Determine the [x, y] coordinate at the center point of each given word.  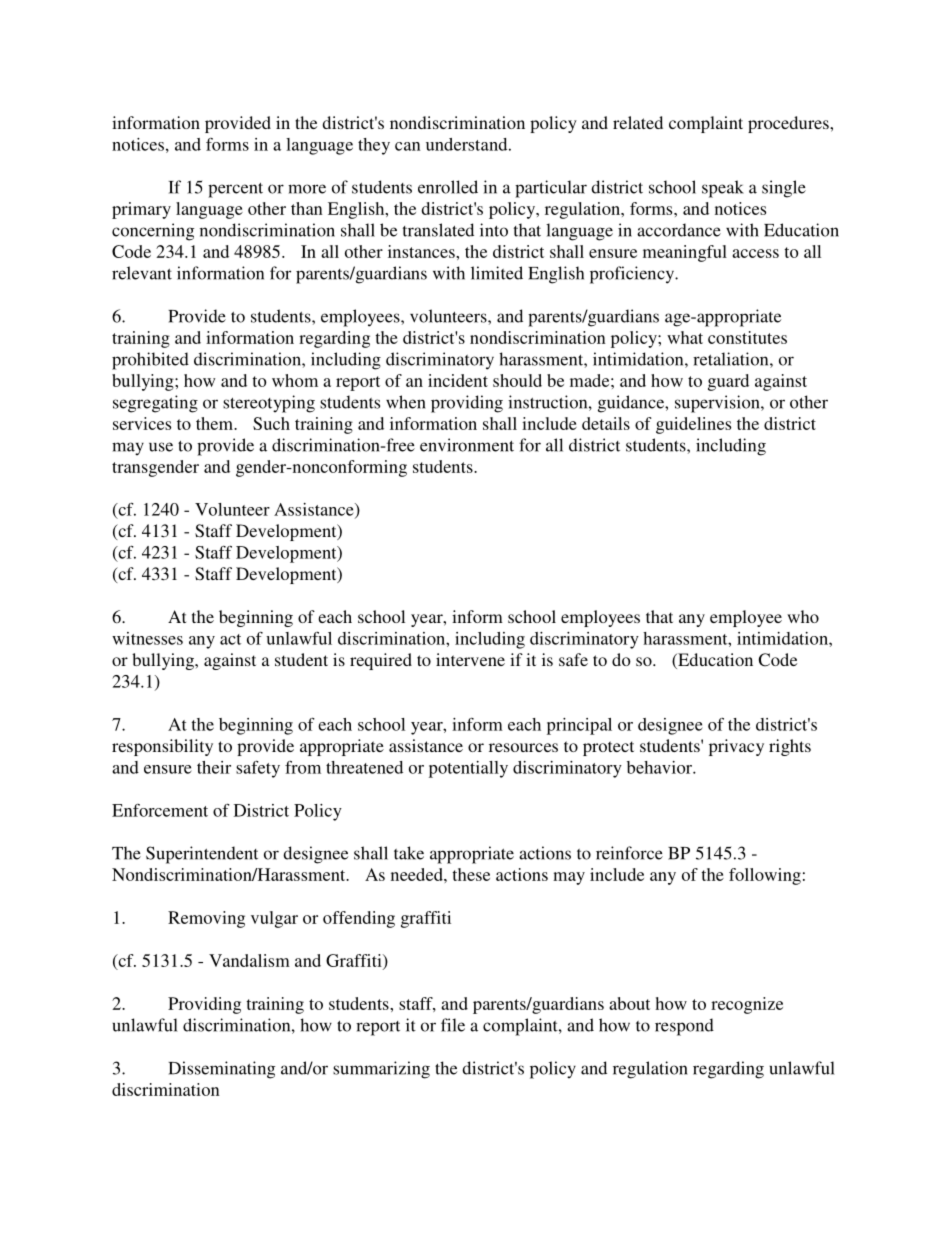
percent [235, 190]
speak [723, 189]
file [453, 1025]
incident [458, 380]
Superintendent [202, 855]
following [765, 876]
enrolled [448, 187]
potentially [468, 769]
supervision [718, 404]
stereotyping [269, 404]
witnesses [147, 638]
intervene [470, 659]
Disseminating [221, 1070]
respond [684, 1027]
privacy [736, 747]
